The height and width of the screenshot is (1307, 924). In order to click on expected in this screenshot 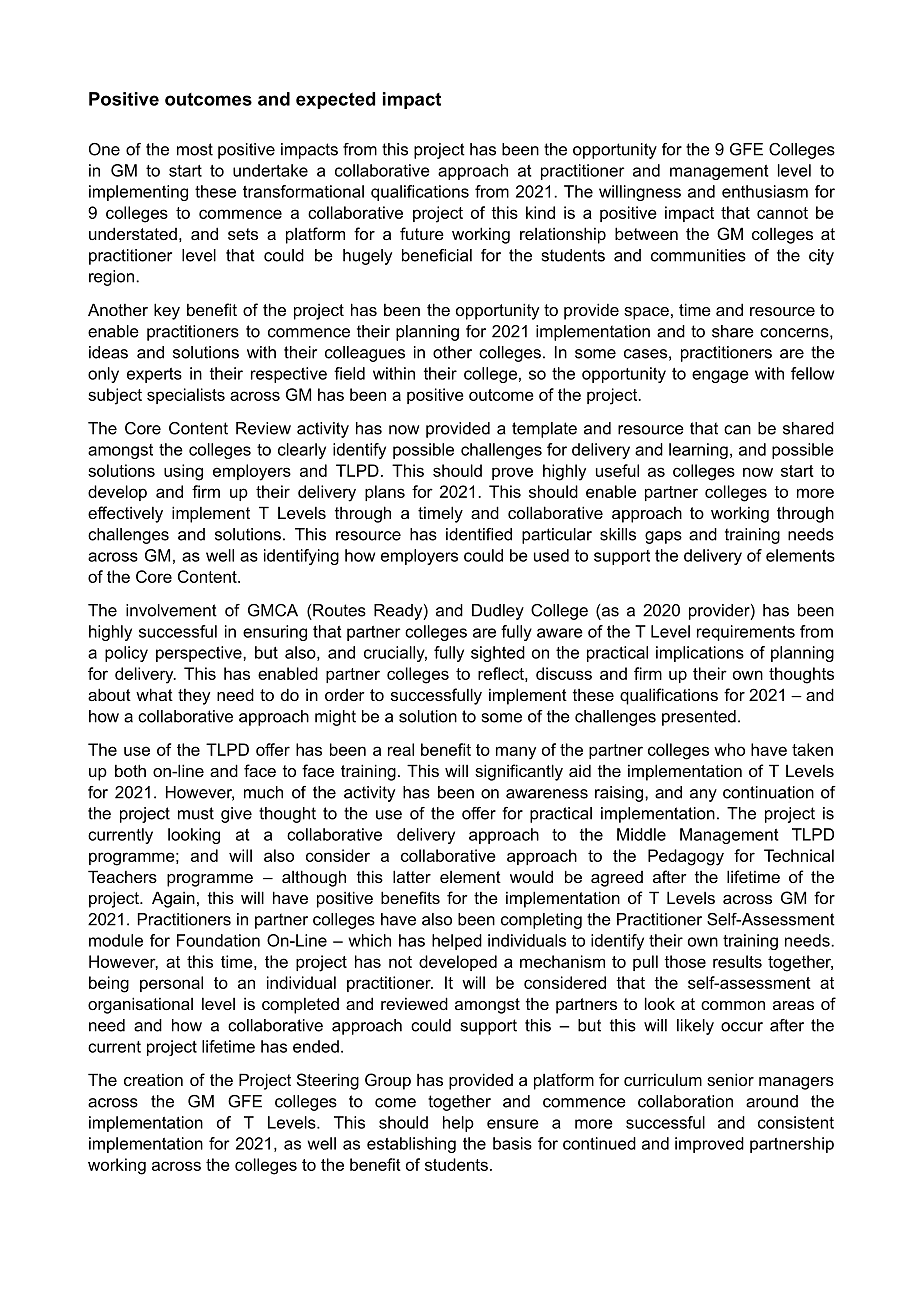, I will do `click(335, 100)`.
